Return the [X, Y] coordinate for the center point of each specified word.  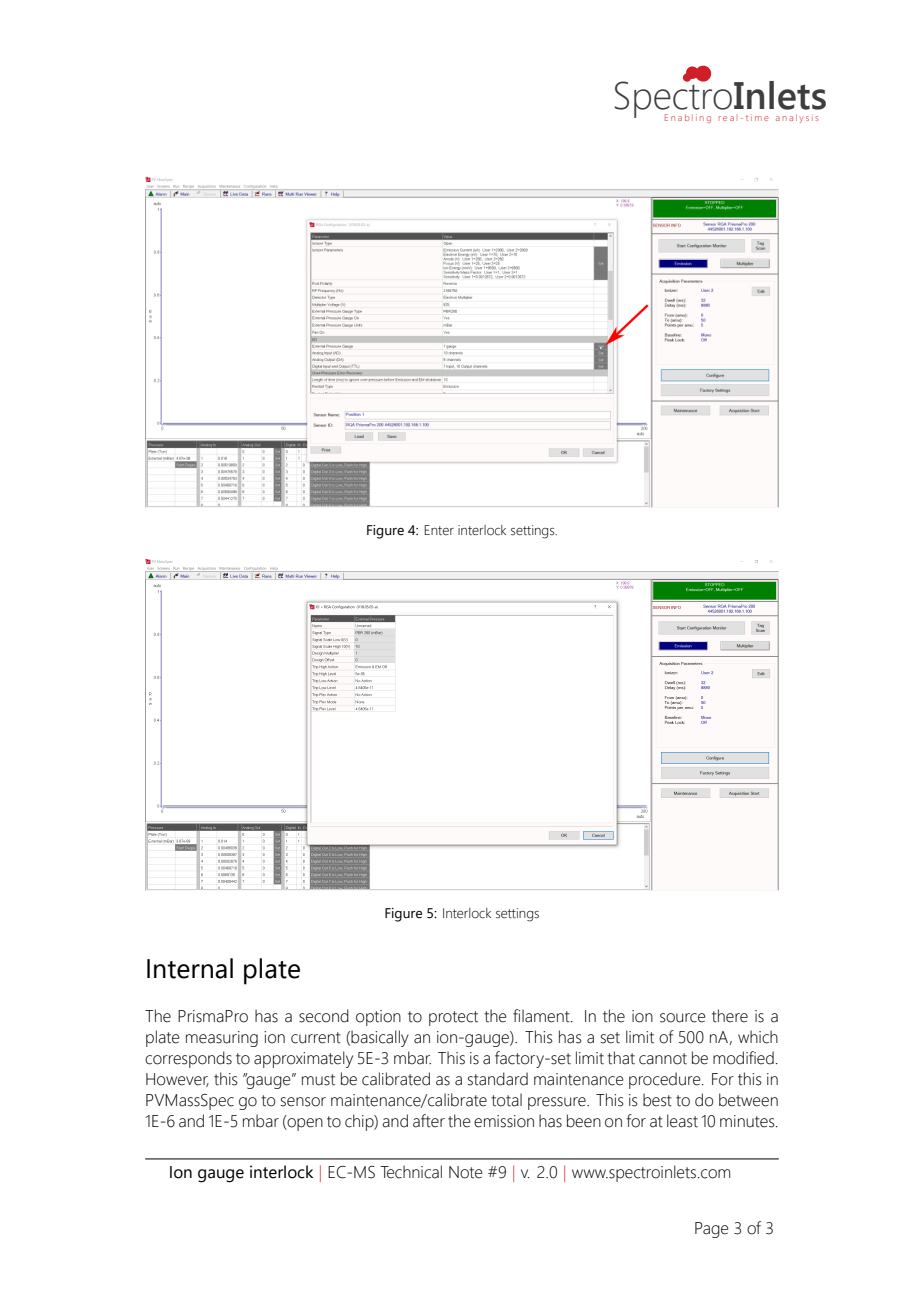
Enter [439, 530]
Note [466, 1172]
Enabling [688, 118]
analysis [797, 118]
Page [712, 1230]
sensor [303, 1102]
